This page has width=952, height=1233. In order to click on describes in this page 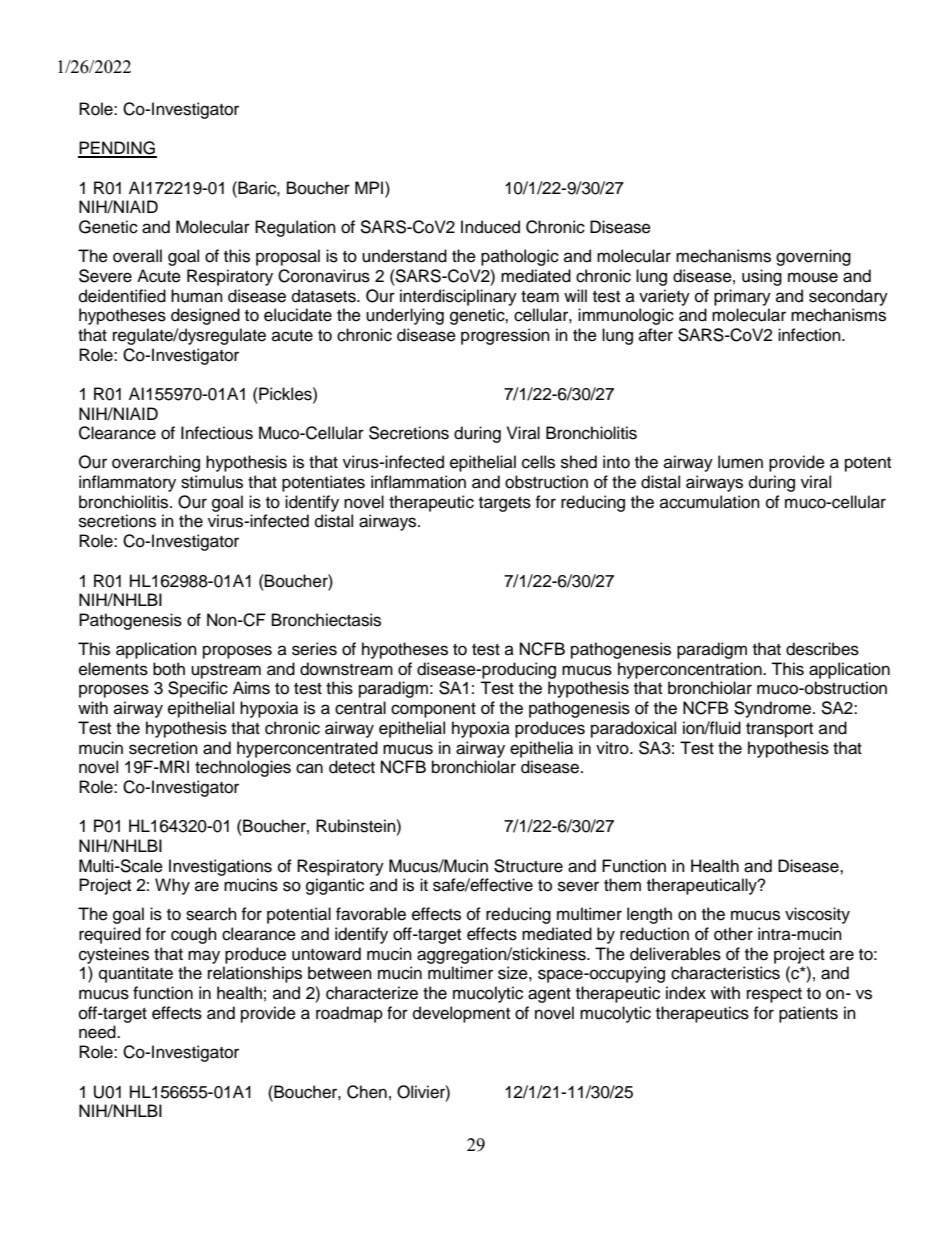, I will do `click(822, 649)`.
